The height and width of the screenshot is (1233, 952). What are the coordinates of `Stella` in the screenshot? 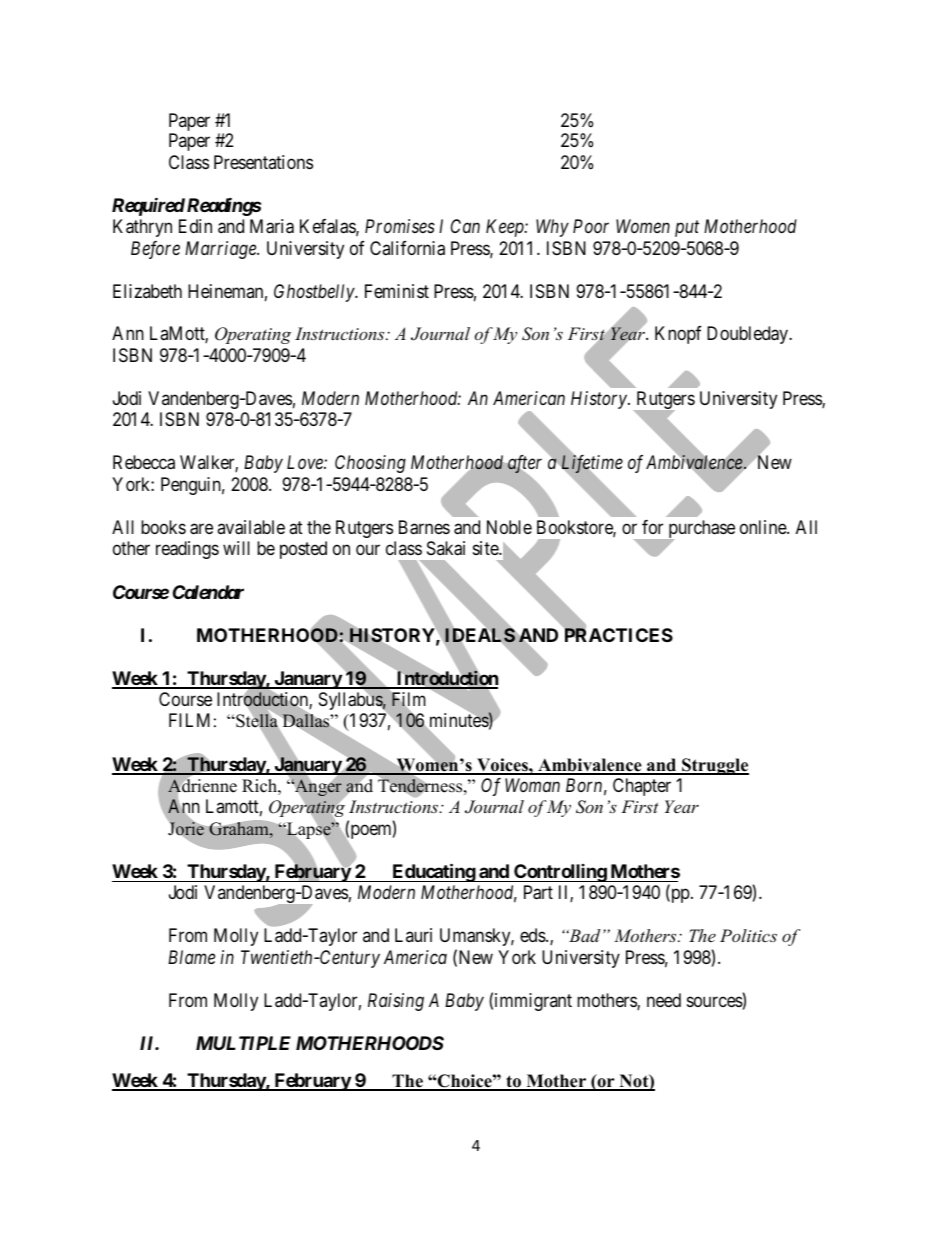 It's located at (257, 720).
